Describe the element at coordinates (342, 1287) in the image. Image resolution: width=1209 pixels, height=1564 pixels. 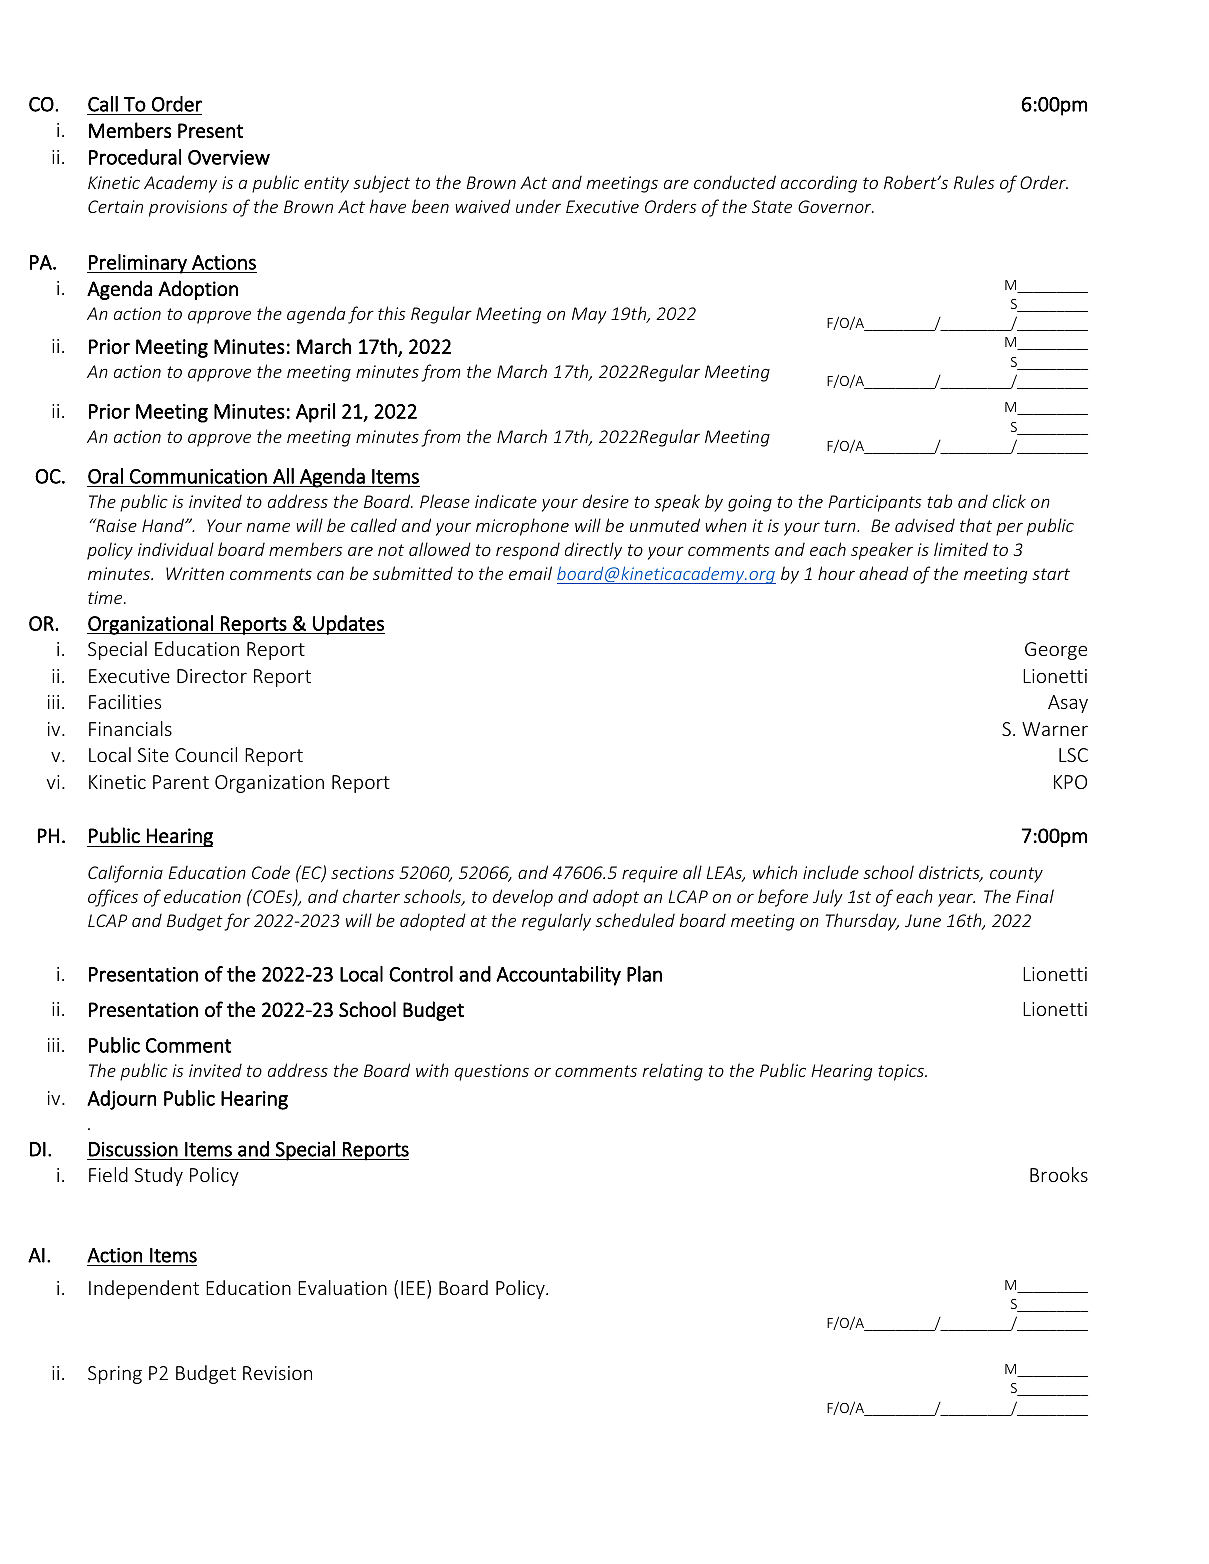
I see `Evaluation` at that location.
